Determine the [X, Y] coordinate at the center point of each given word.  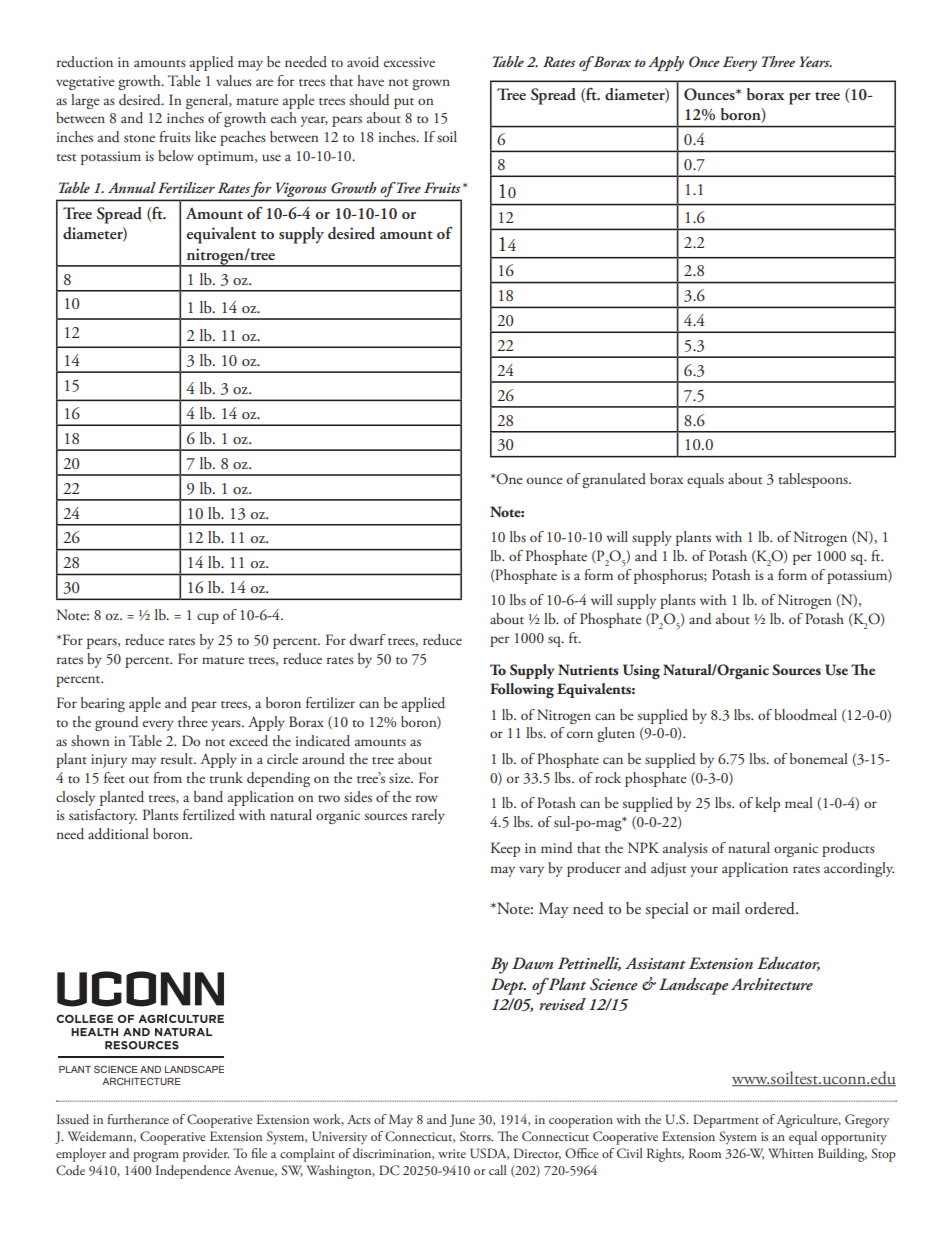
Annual [132, 187]
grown [431, 84]
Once [704, 62]
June [462, 1120]
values [234, 80]
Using [641, 671]
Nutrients [588, 670]
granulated [614, 480]
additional [118, 834]
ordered [771, 908]
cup [208, 618]
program [156, 1157]
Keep [505, 849]
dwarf [368, 640]
